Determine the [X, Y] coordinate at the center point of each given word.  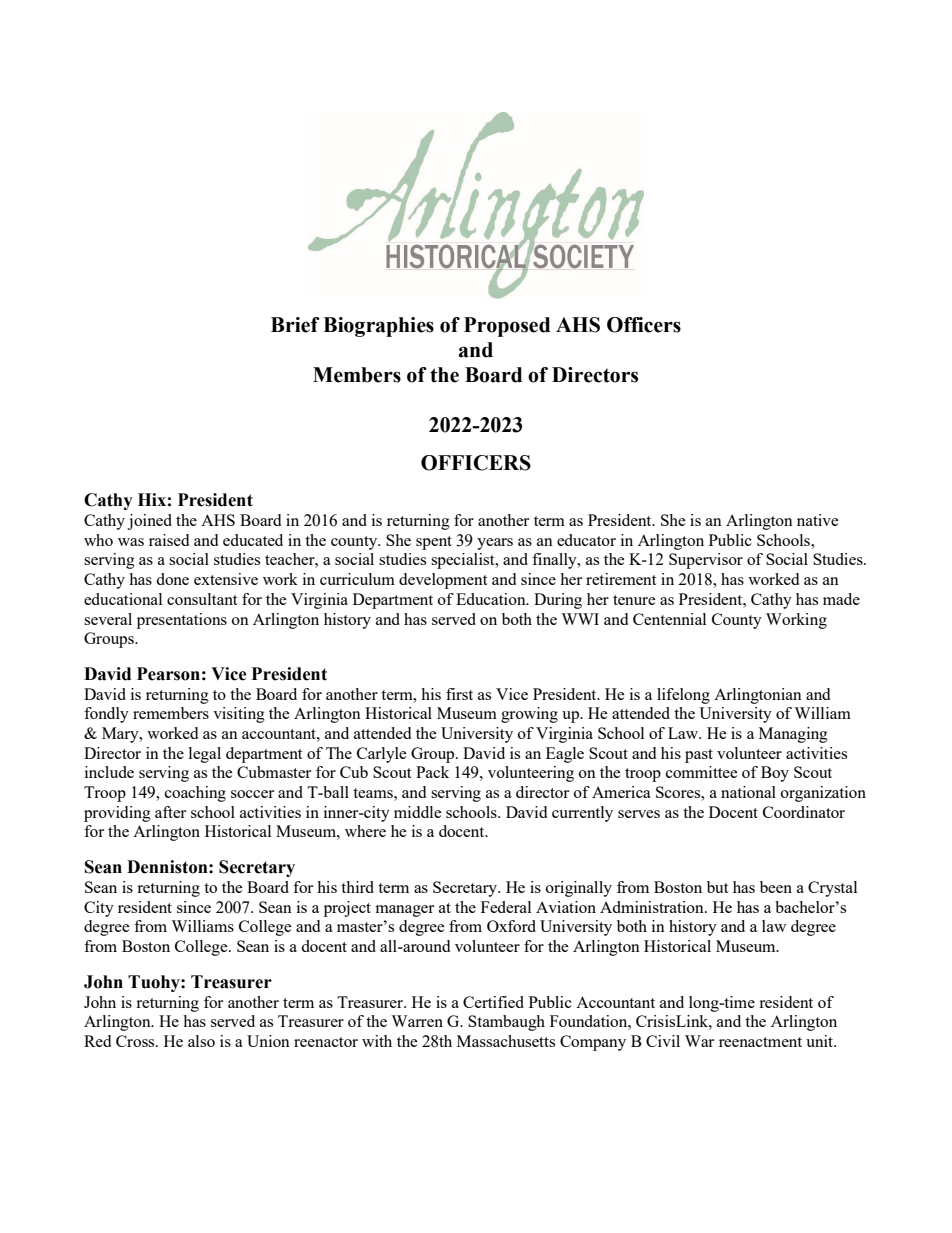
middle [418, 812]
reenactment [760, 1042]
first [459, 694]
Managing [793, 735]
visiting [239, 715]
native [818, 520]
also [201, 1041]
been [776, 887]
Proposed [507, 327]
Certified [493, 1002]
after [170, 812]
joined [149, 522]
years [495, 544]
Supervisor [706, 561]
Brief [295, 325]
